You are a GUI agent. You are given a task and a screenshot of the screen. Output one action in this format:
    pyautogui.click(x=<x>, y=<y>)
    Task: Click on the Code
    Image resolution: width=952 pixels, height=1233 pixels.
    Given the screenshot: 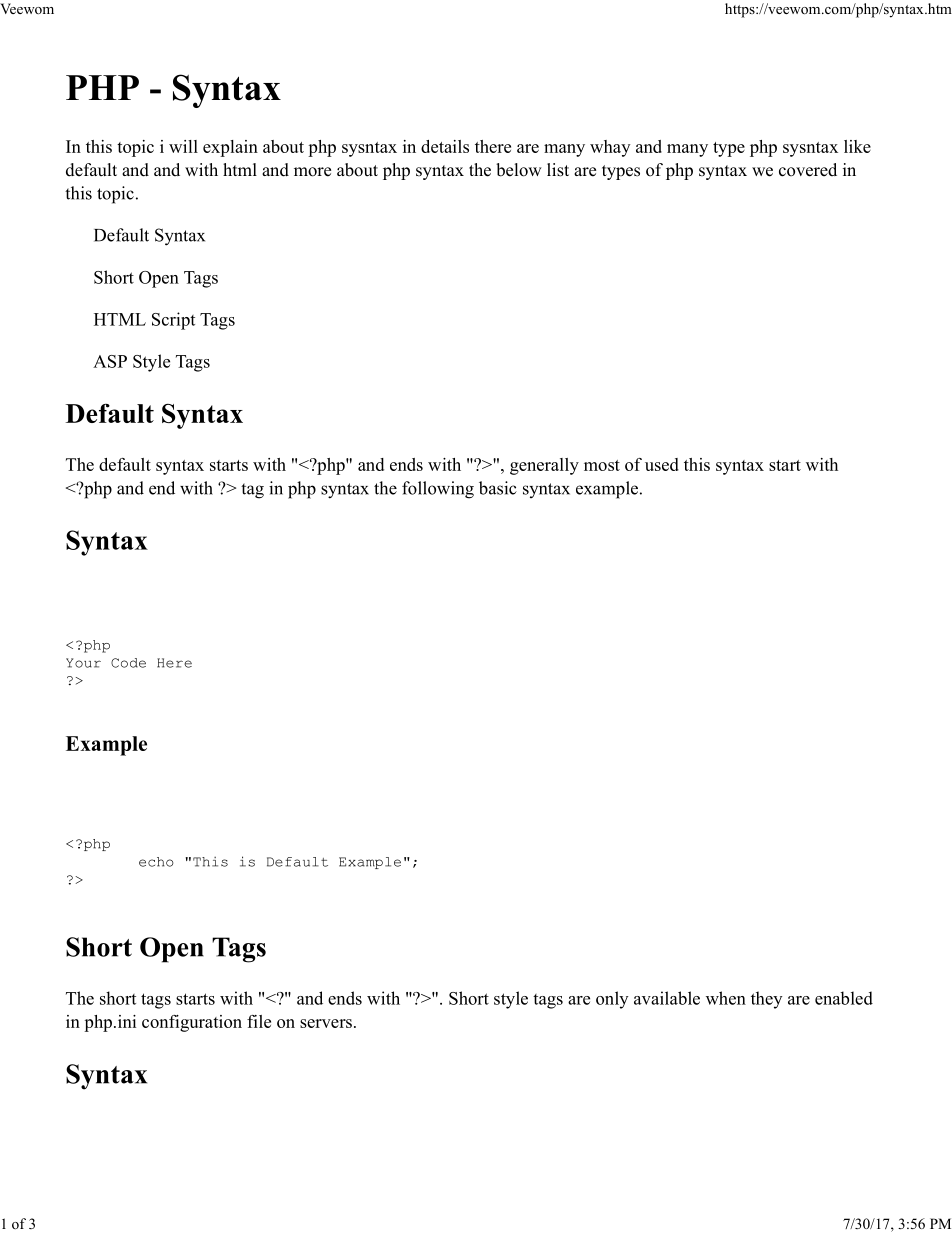 What is the action you would take?
    pyautogui.click(x=128, y=663)
